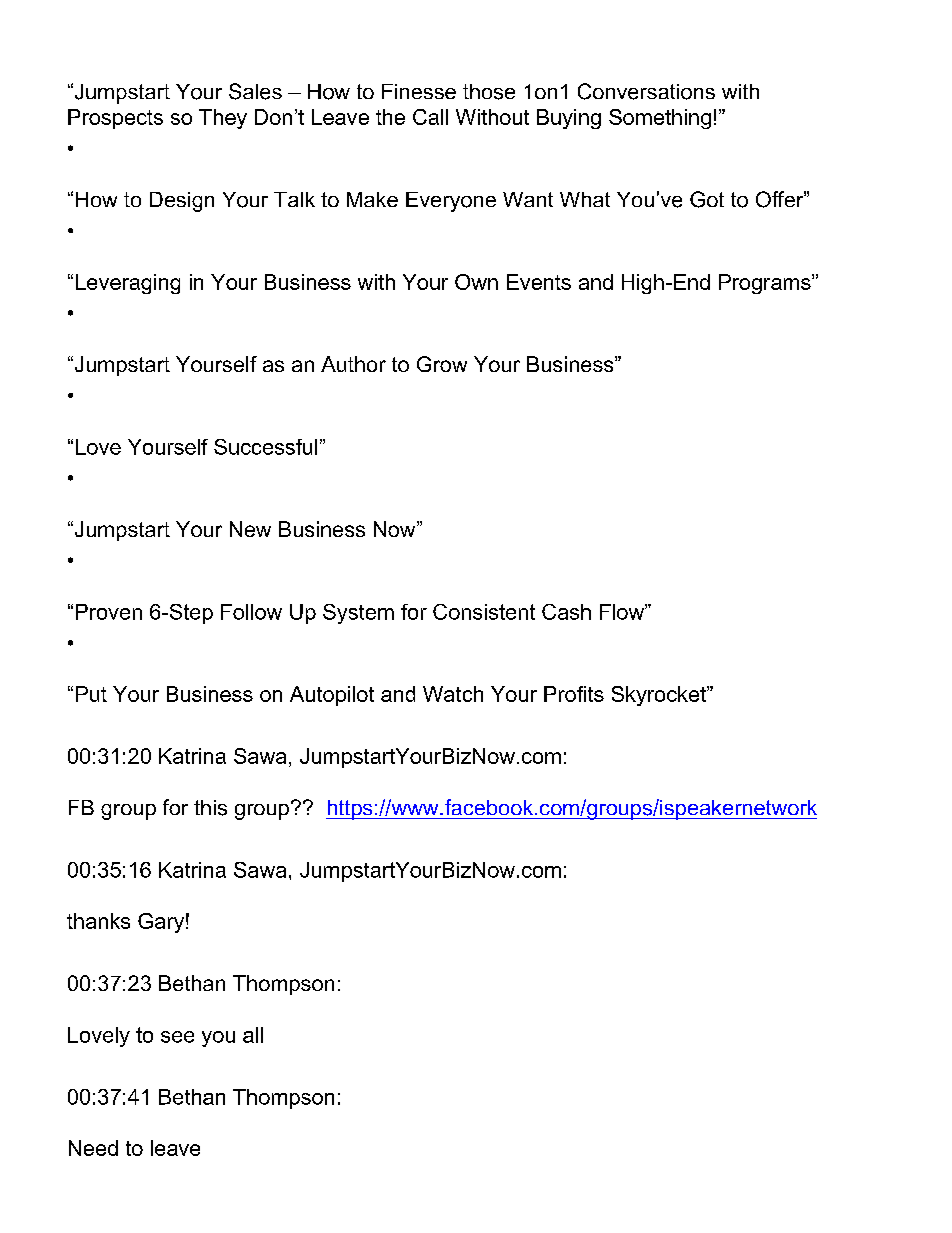 The image size is (952, 1233). What do you see at coordinates (453, 694) in the document?
I see `Watch` at bounding box center [453, 694].
